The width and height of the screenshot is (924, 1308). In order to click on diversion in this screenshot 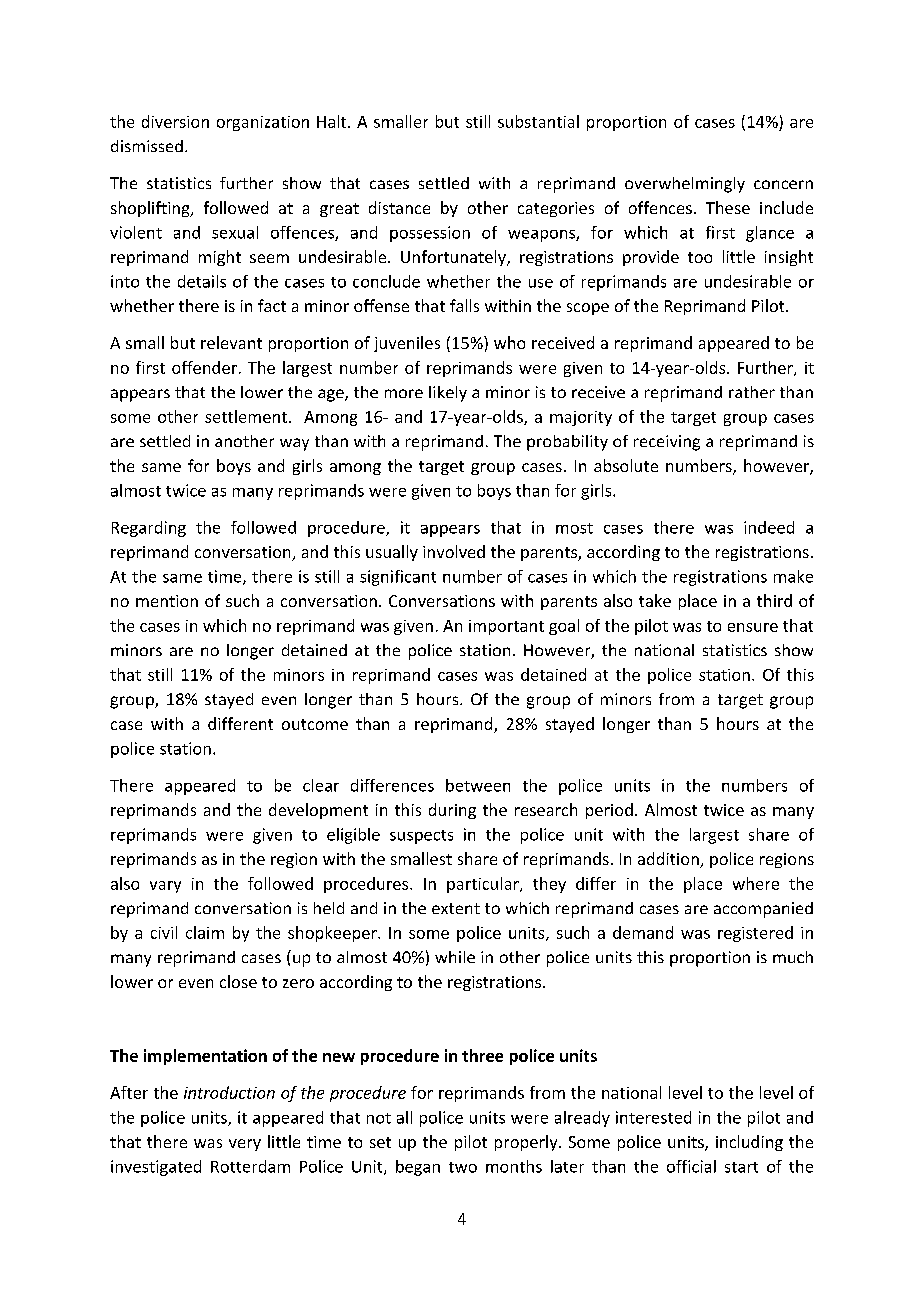, I will do `click(175, 121)`.
